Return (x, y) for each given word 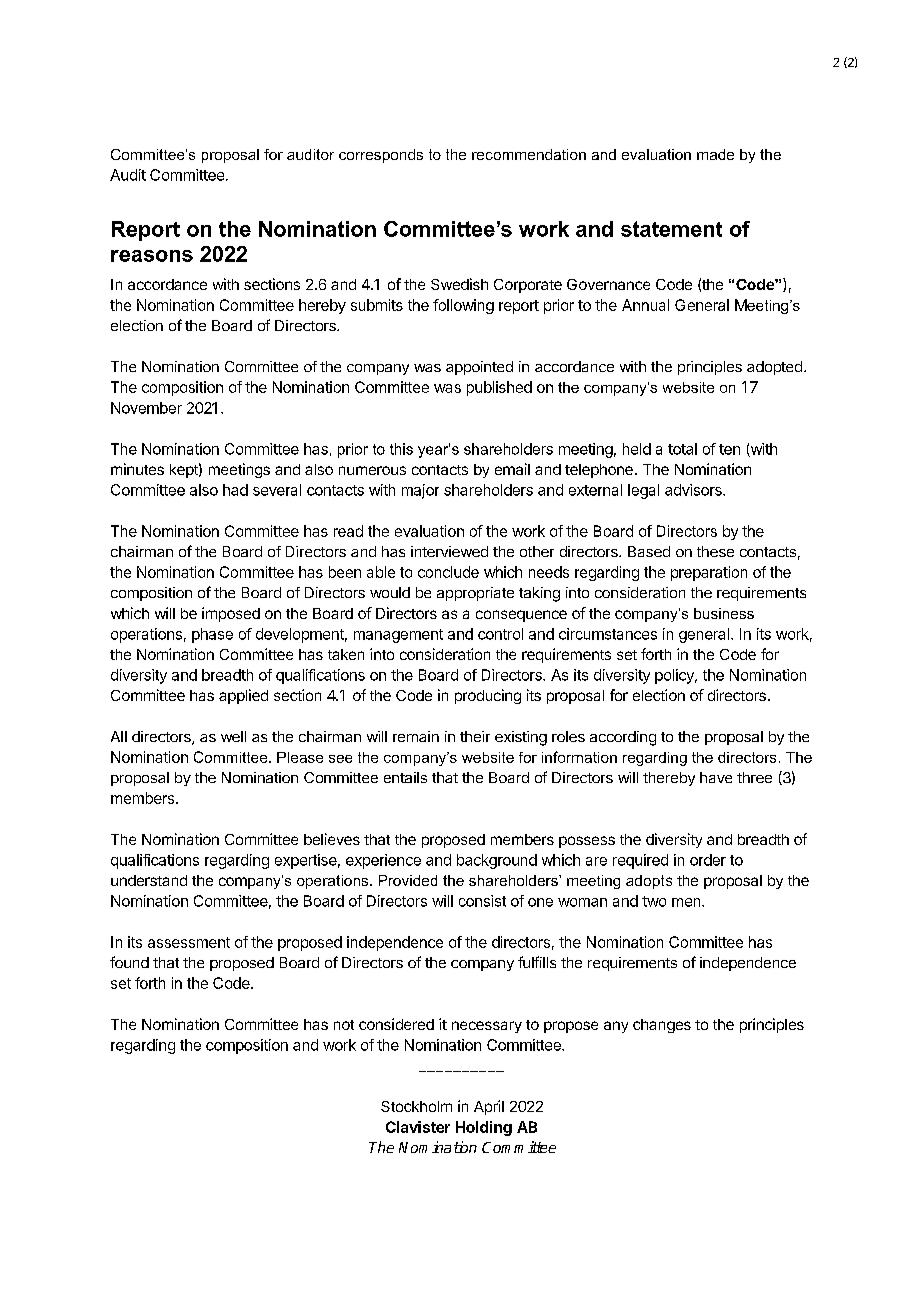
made (715, 154)
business (724, 613)
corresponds (381, 156)
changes (662, 1026)
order (708, 860)
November (146, 408)
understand (149, 880)
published (499, 388)
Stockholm (416, 1106)
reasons (152, 256)
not (344, 1025)
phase (212, 635)
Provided (408, 880)
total (682, 449)
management (398, 636)
